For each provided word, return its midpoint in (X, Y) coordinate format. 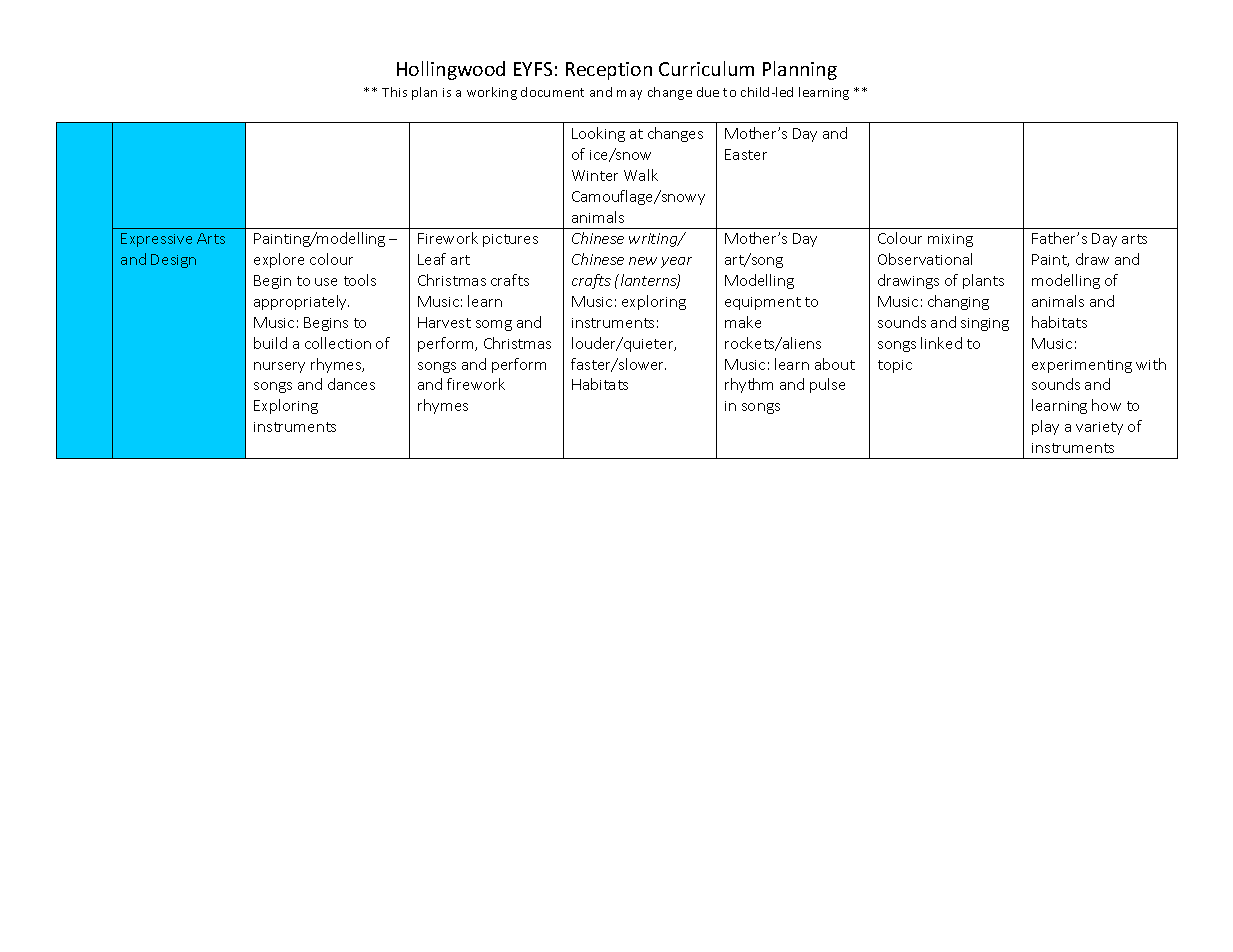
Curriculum (706, 68)
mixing (950, 240)
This (394, 92)
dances (351, 384)
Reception (609, 71)
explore (279, 260)
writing (654, 240)
